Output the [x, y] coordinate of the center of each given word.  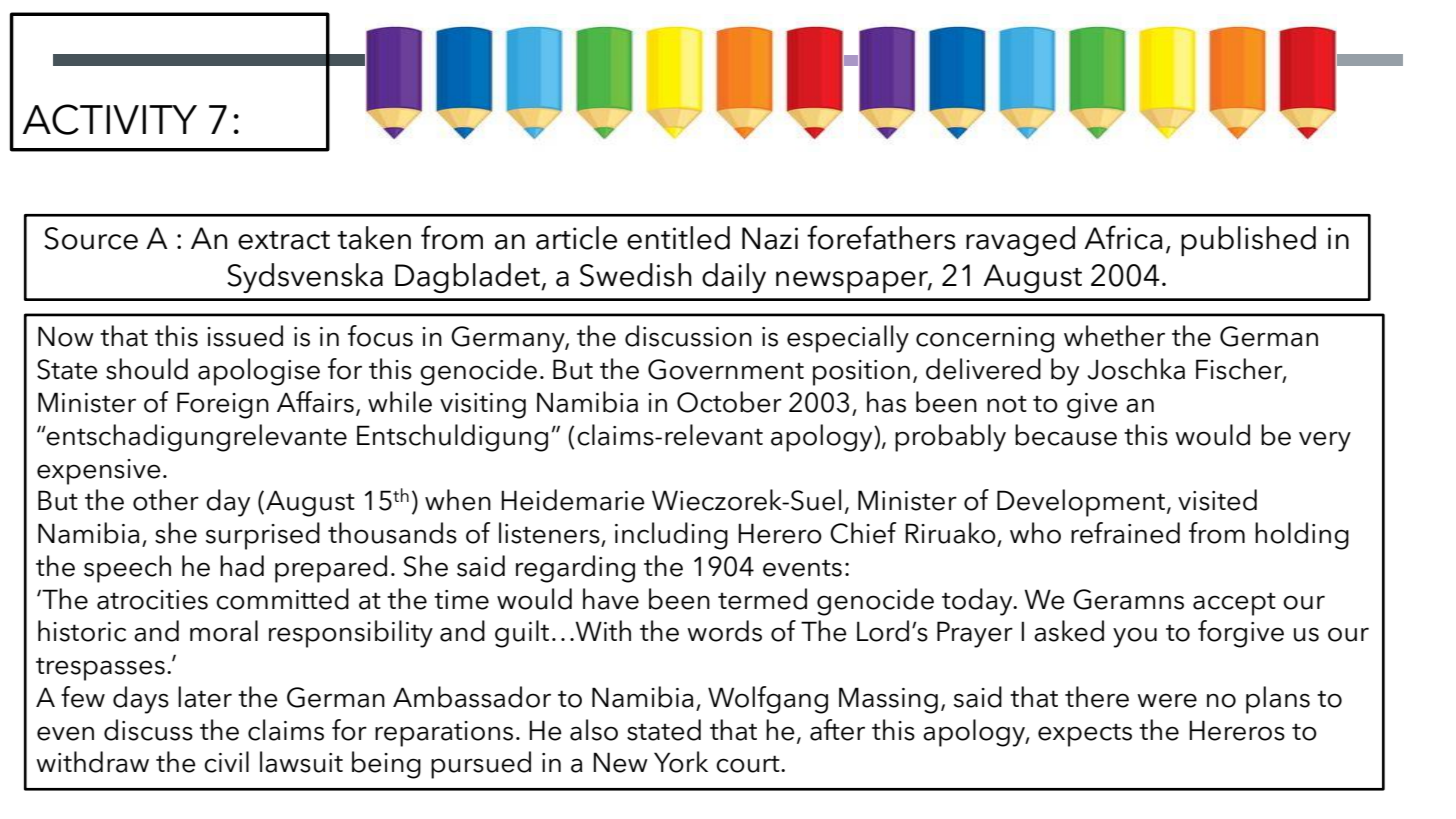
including [671, 536]
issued [245, 336]
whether [1114, 336]
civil [226, 762]
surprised [263, 536]
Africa [1123, 237]
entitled [678, 238]
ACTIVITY [110, 119]
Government [726, 369]
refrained [1125, 533]
